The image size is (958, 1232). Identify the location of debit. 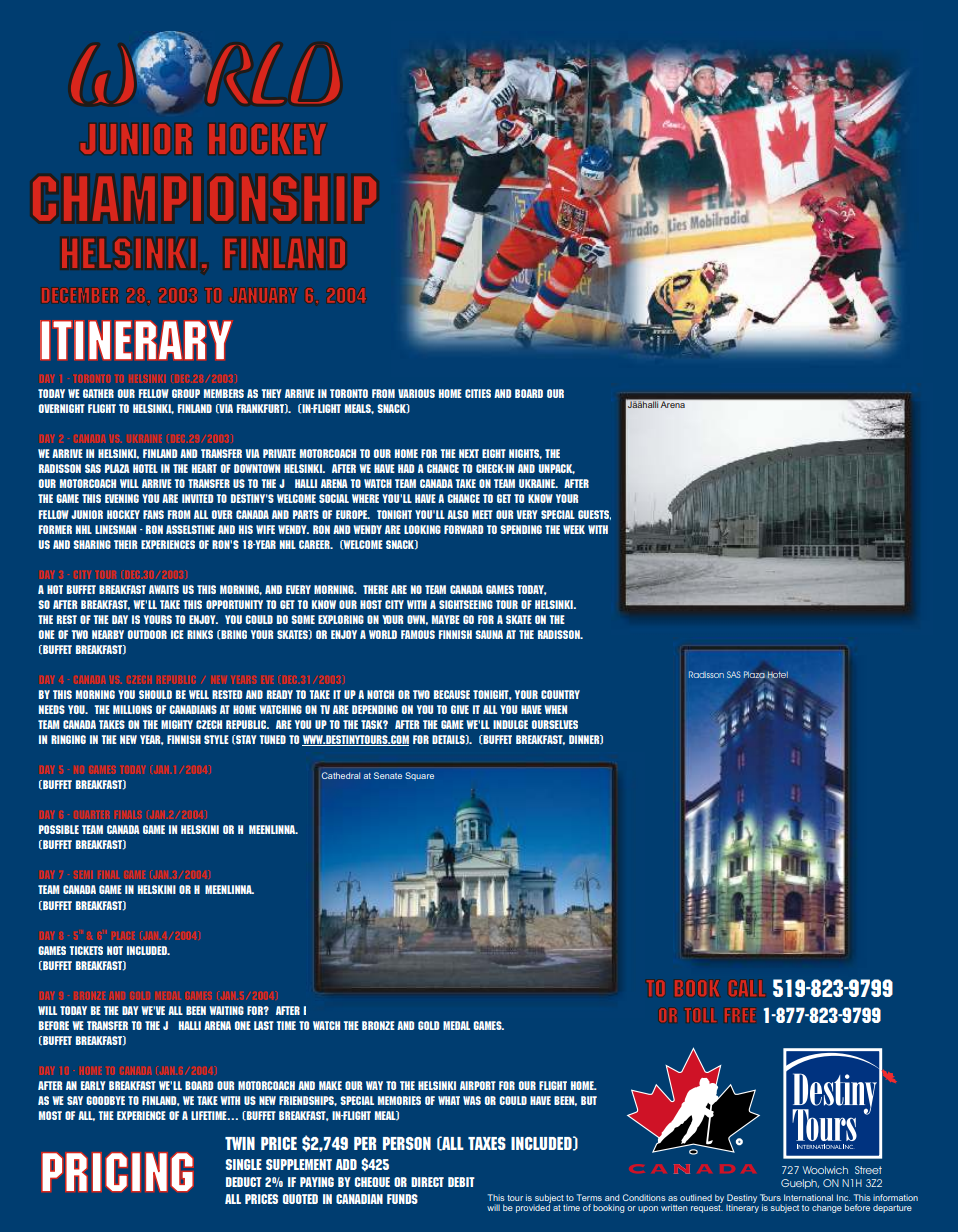
(461, 1182).
